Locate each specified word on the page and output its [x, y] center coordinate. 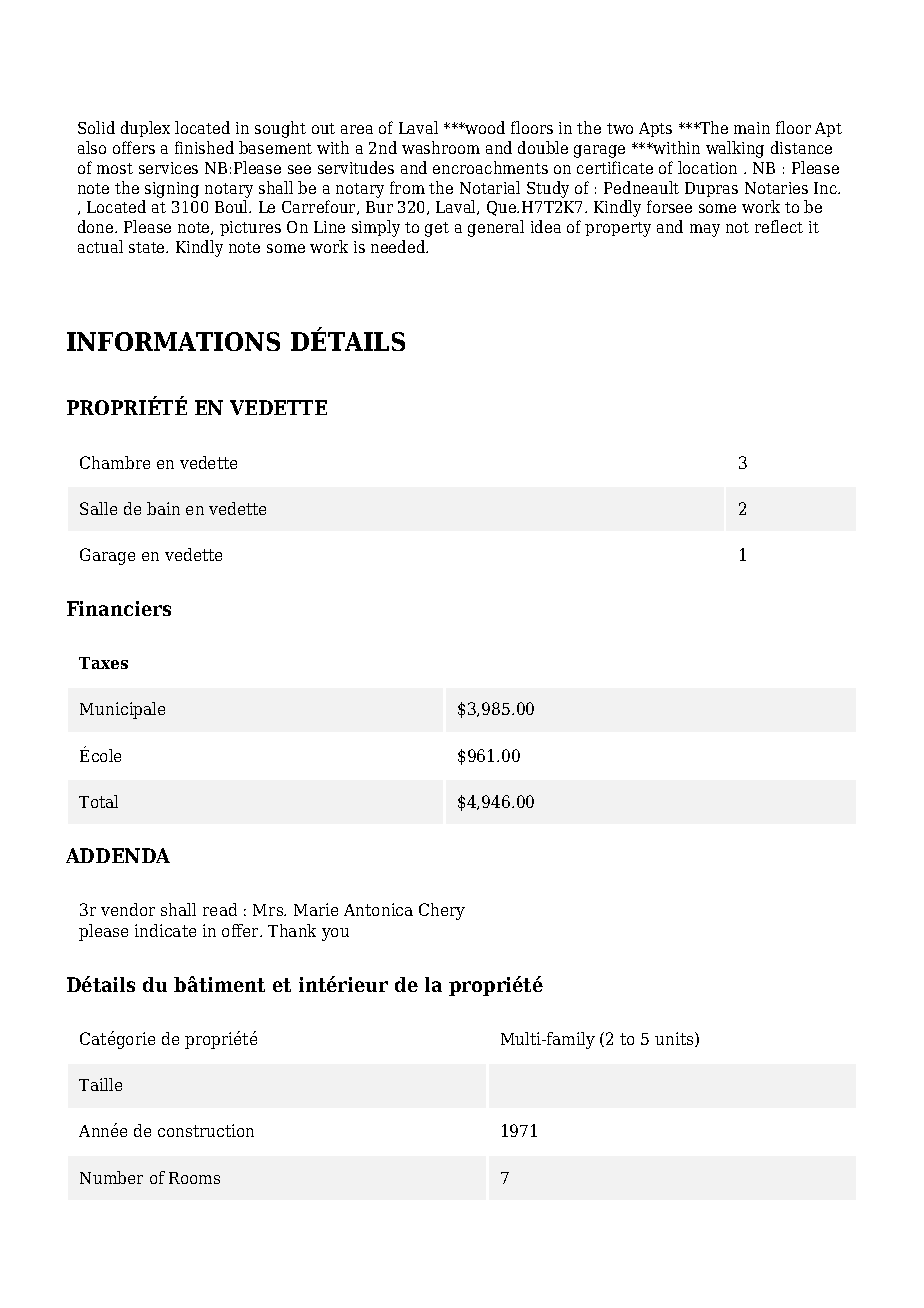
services [168, 168]
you [335, 934]
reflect [779, 226]
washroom [441, 147]
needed [399, 246]
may [705, 230]
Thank [292, 930]
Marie [316, 909]
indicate [165, 930]
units [675, 1039]
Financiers [119, 608]
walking [735, 149]
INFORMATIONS [173, 341]
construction [206, 1130]
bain [163, 508]
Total [98, 801]
